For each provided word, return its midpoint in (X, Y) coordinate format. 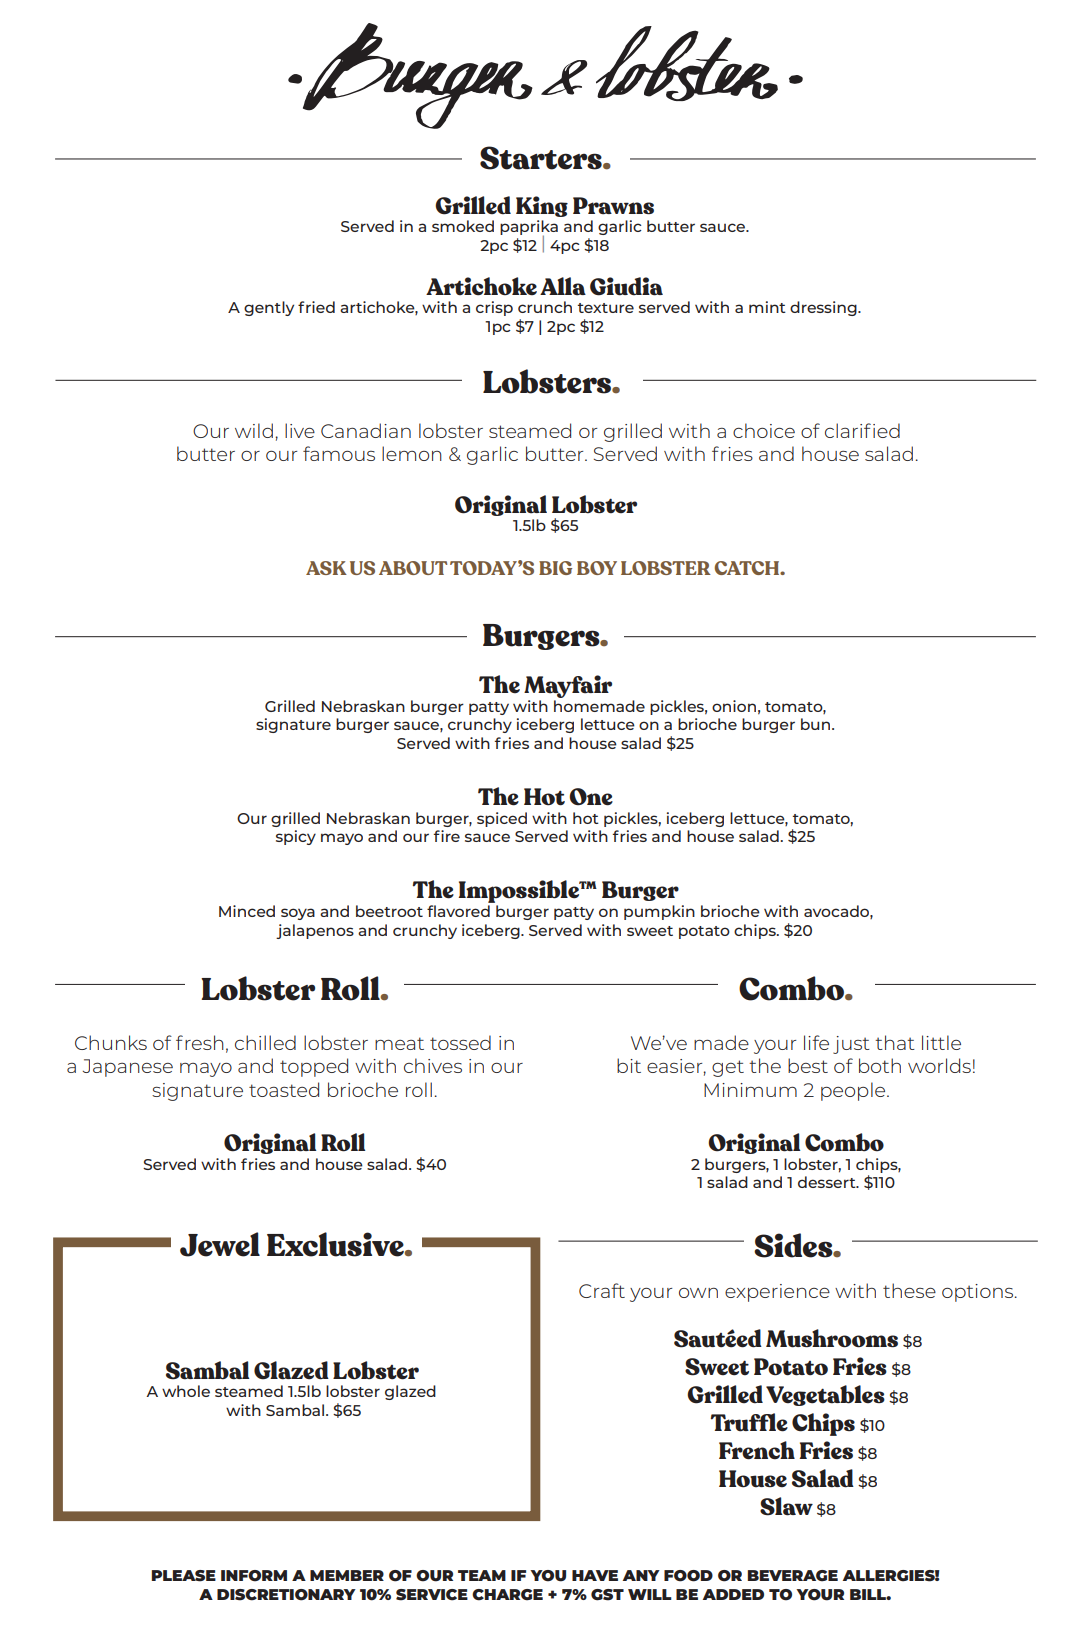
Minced (247, 911)
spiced (502, 819)
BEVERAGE (793, 1576)
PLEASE (184, 1576)
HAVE (595, 1575)
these (909, 1290)
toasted (284, 1089)
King (542, 206)
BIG (555, 568)
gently (269, 308)
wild (254, 430)
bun (817, 724)
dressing (824, 308)
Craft (602, 1290)
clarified (862, 430)
